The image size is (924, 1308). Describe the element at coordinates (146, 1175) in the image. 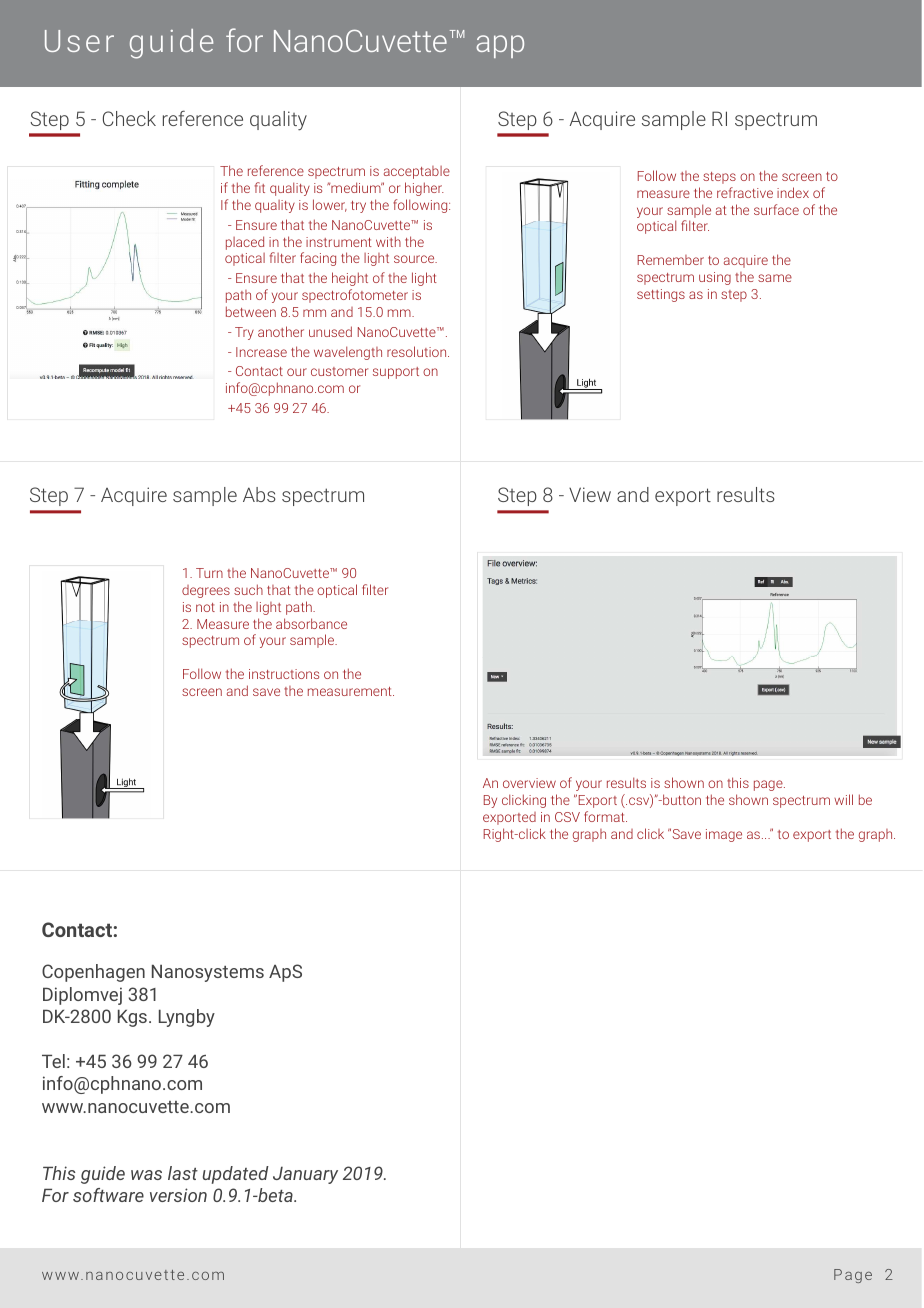

I see `was` at that location.
